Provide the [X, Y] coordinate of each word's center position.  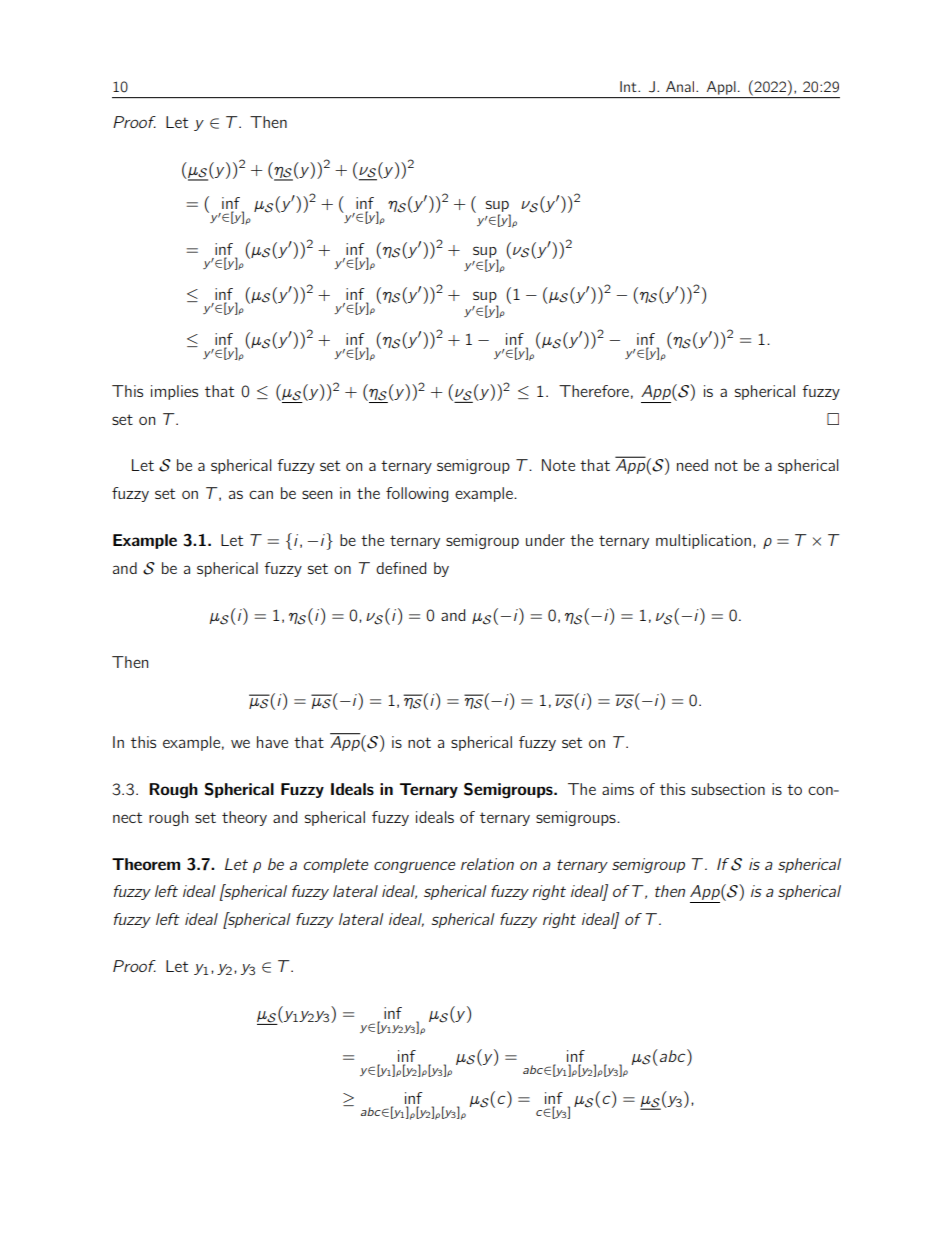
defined [401, 568]
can [261, 494]
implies [174, 392]
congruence [415, 867]
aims [618, 789]
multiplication [703, 541]
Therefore [594, 391]
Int [629, 86]
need [692, 465]
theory [244, 818]
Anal [680, 86]
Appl [721, 88]
